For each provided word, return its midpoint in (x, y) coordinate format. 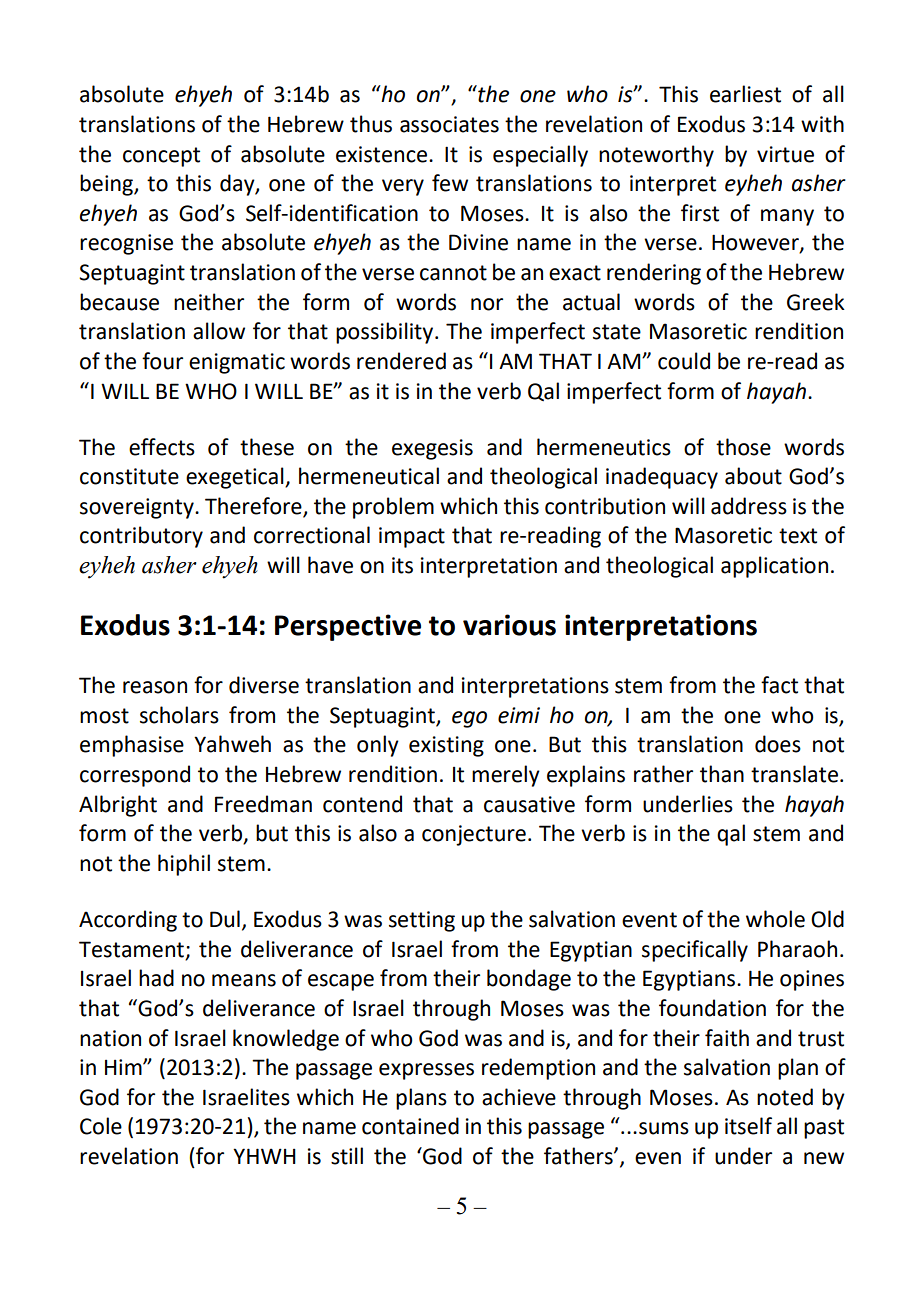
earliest (745, 94)
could (684, 361)
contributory (141, 537)
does (778, 744)
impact (412, 537)
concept (161, 157)
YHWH (264, 1156)
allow (219, 331)
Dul (225, 919)
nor (487, 304)
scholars (179, 715)
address (749, 506)
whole (775, 919)
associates (449, 124)
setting (422, 921)
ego (469, 719)
